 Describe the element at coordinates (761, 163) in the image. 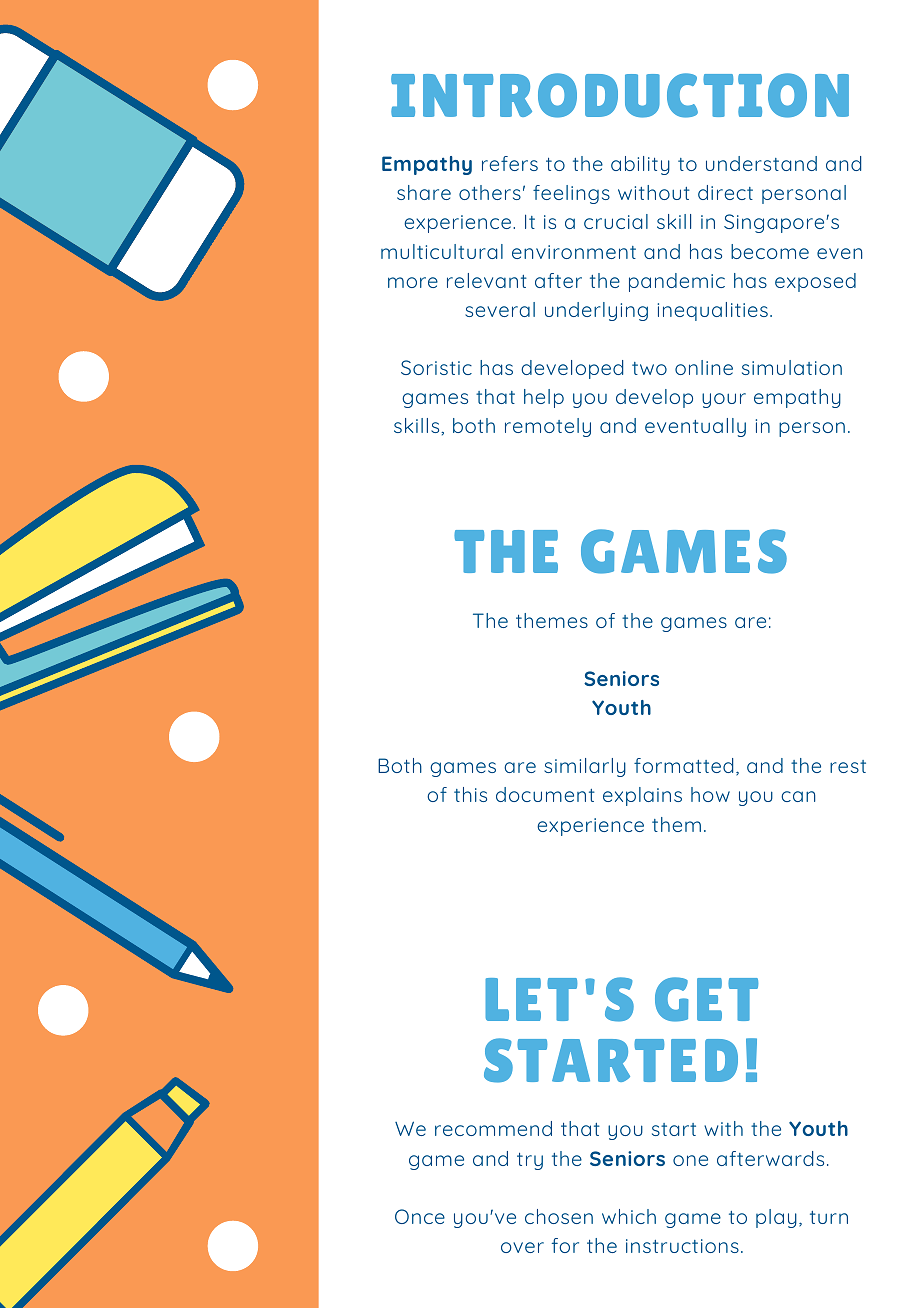

I see `understand` at that location.
